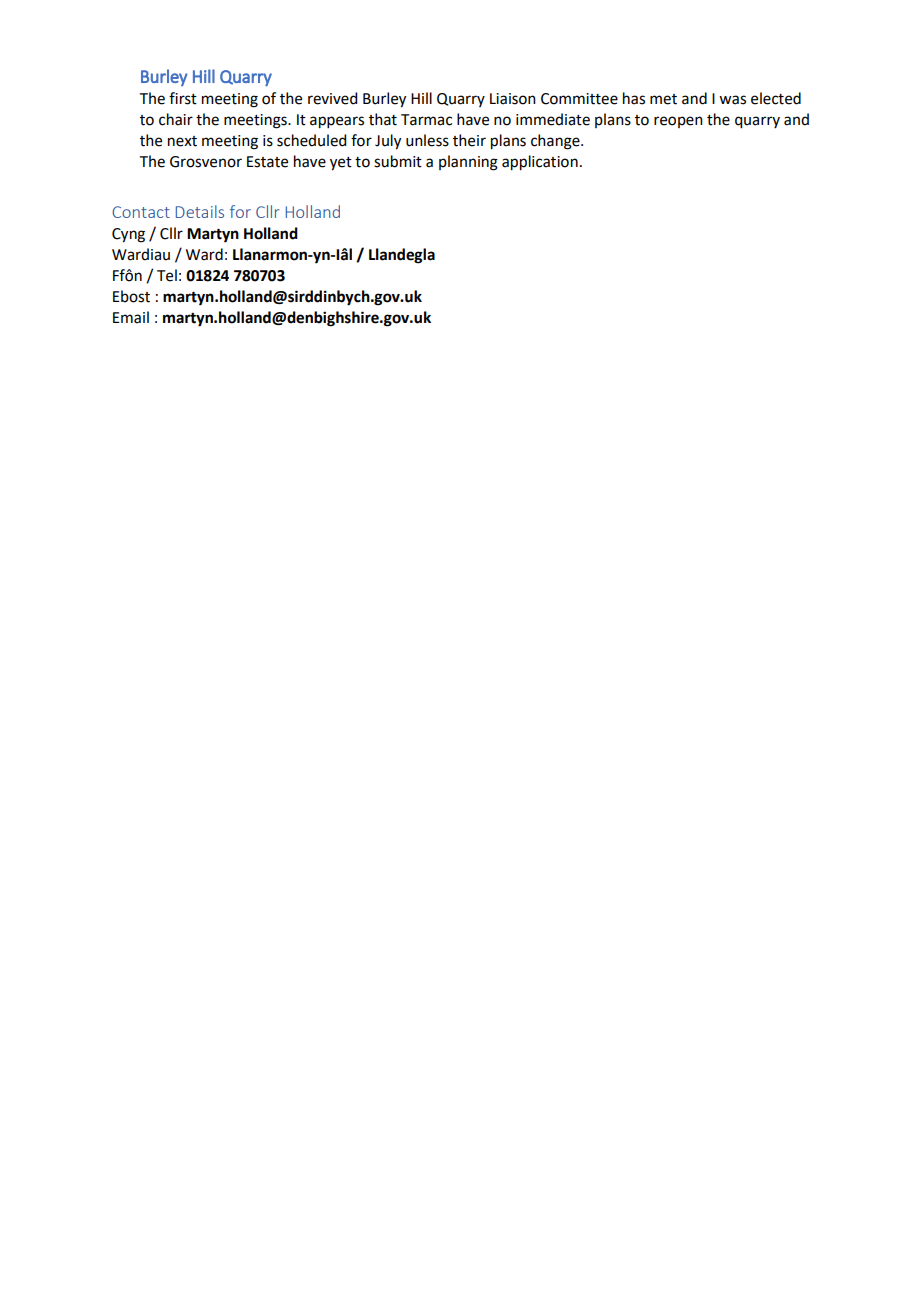  What do you see at coordinates (131, 317) in the document?
I see `Email` at bounding box center [131, 317].
